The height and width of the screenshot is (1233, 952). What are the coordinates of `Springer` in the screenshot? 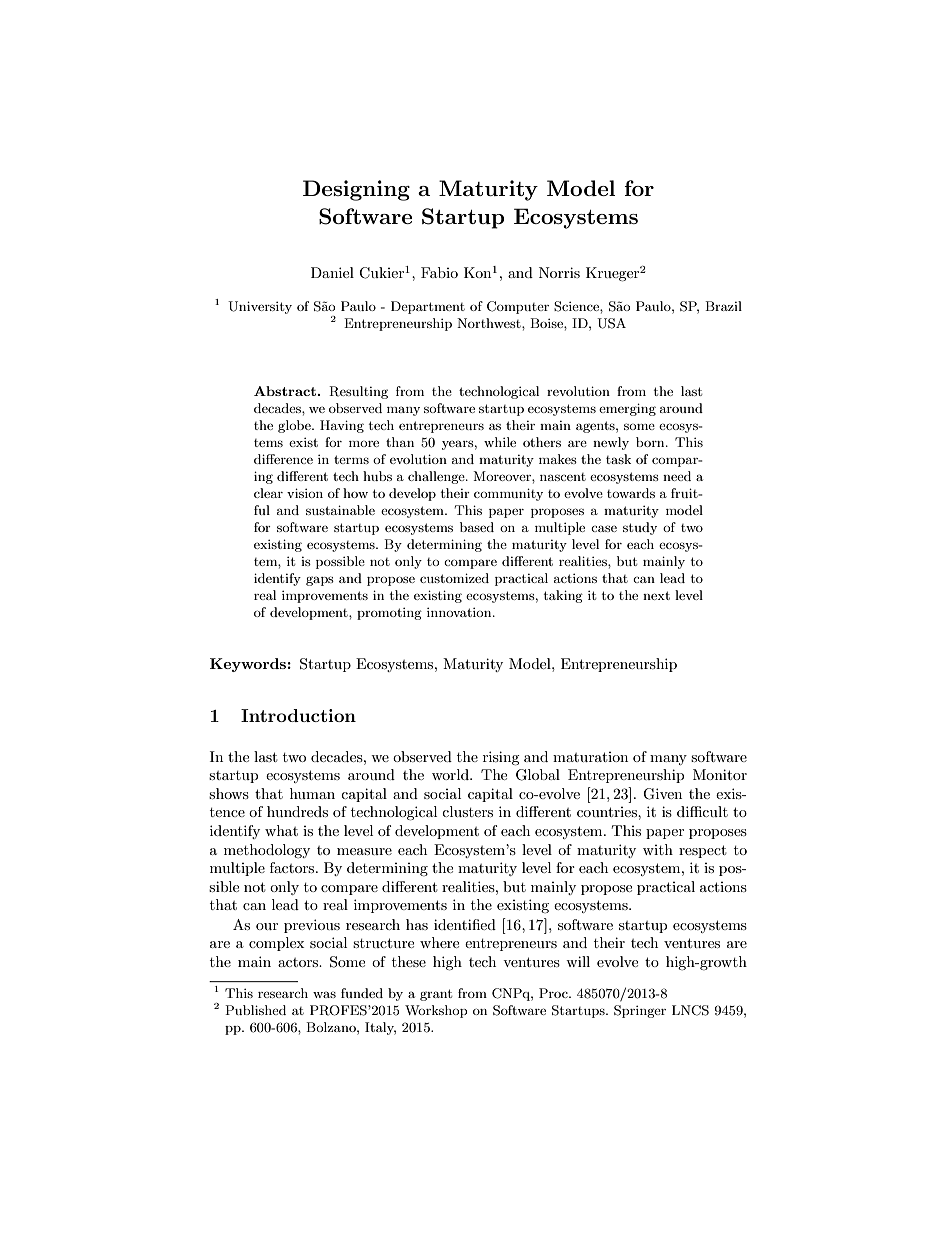 It's located at (640, 1011).
